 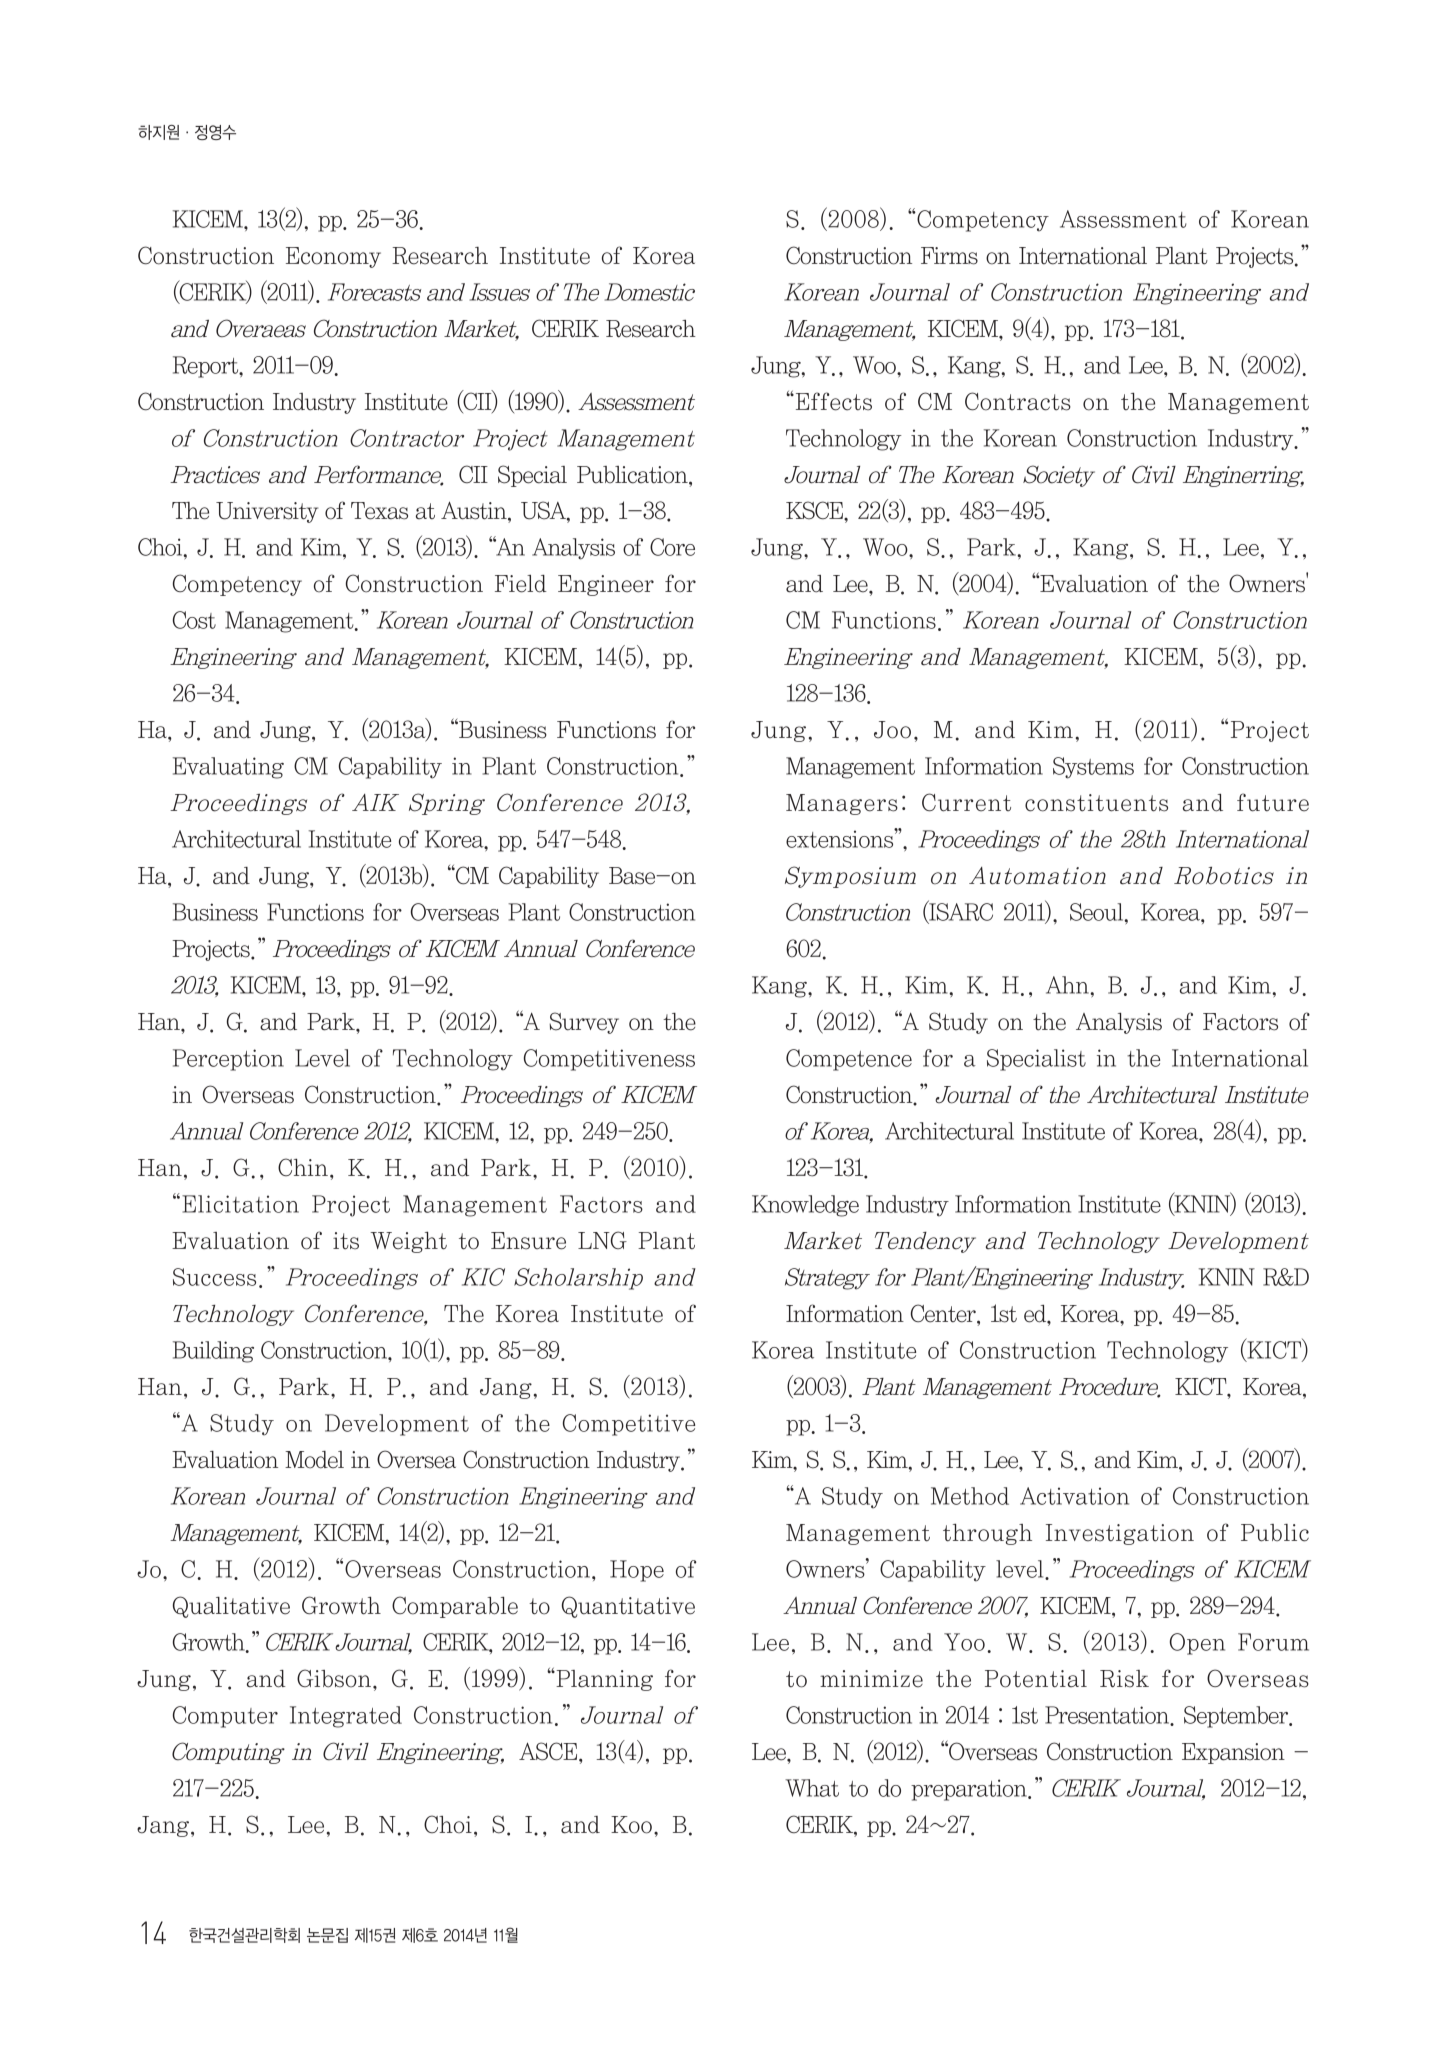 What do you see at coordinates (1068, 985) in the screenshot?
I see `Ahn` at bounding box center [1068, 985].
